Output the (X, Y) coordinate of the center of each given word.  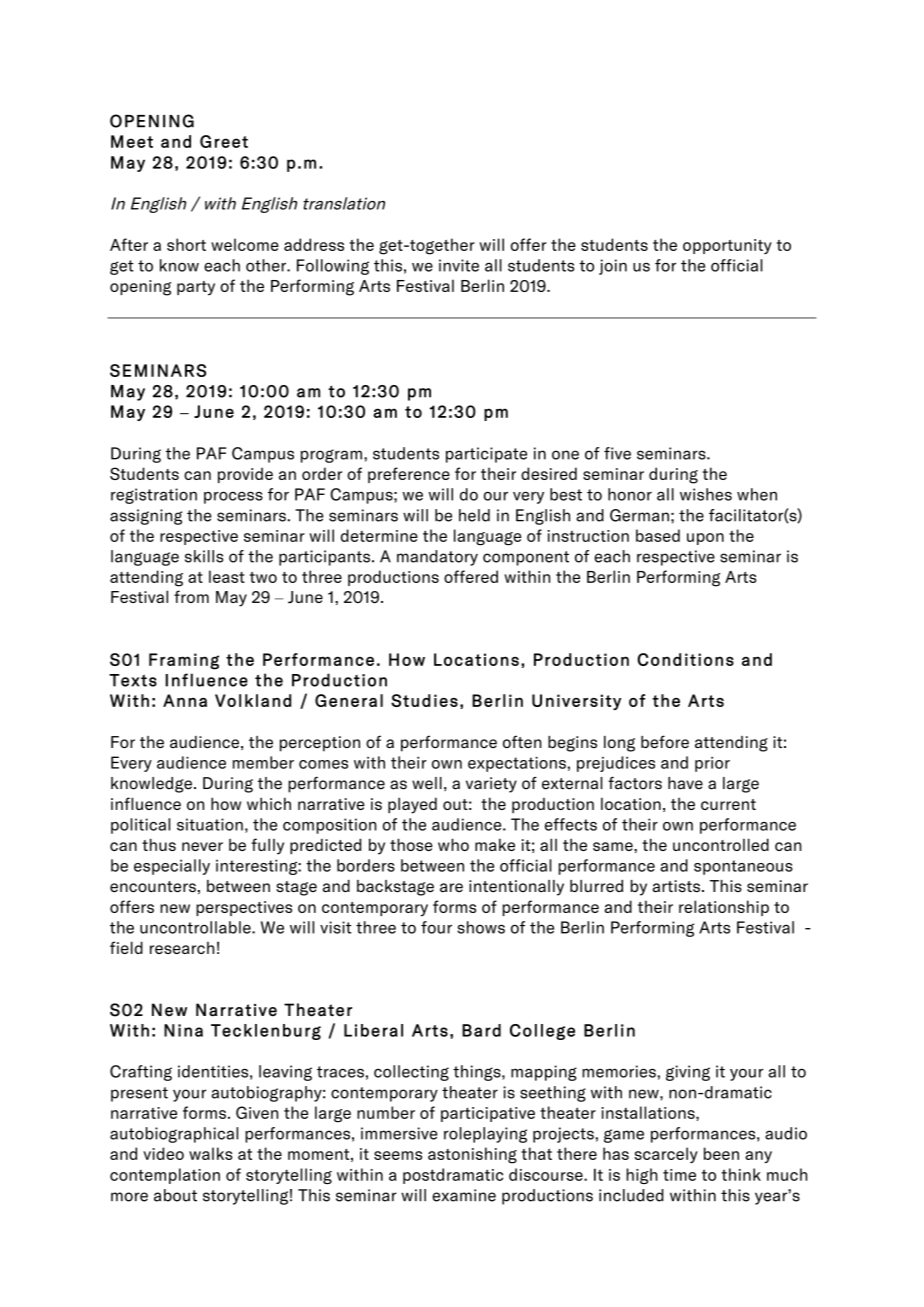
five (617, 453)
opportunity (727, 246)
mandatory (437, 558)
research (182, 948)
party (196, 288)
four (436, 927)
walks (210, 1153)
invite (459, 265)
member (263, 762)
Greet (224, 141)
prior (712, 764)
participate (486, 455)
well (427, 783)
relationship (724, 908)
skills (204, 556)
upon (705, 539)
